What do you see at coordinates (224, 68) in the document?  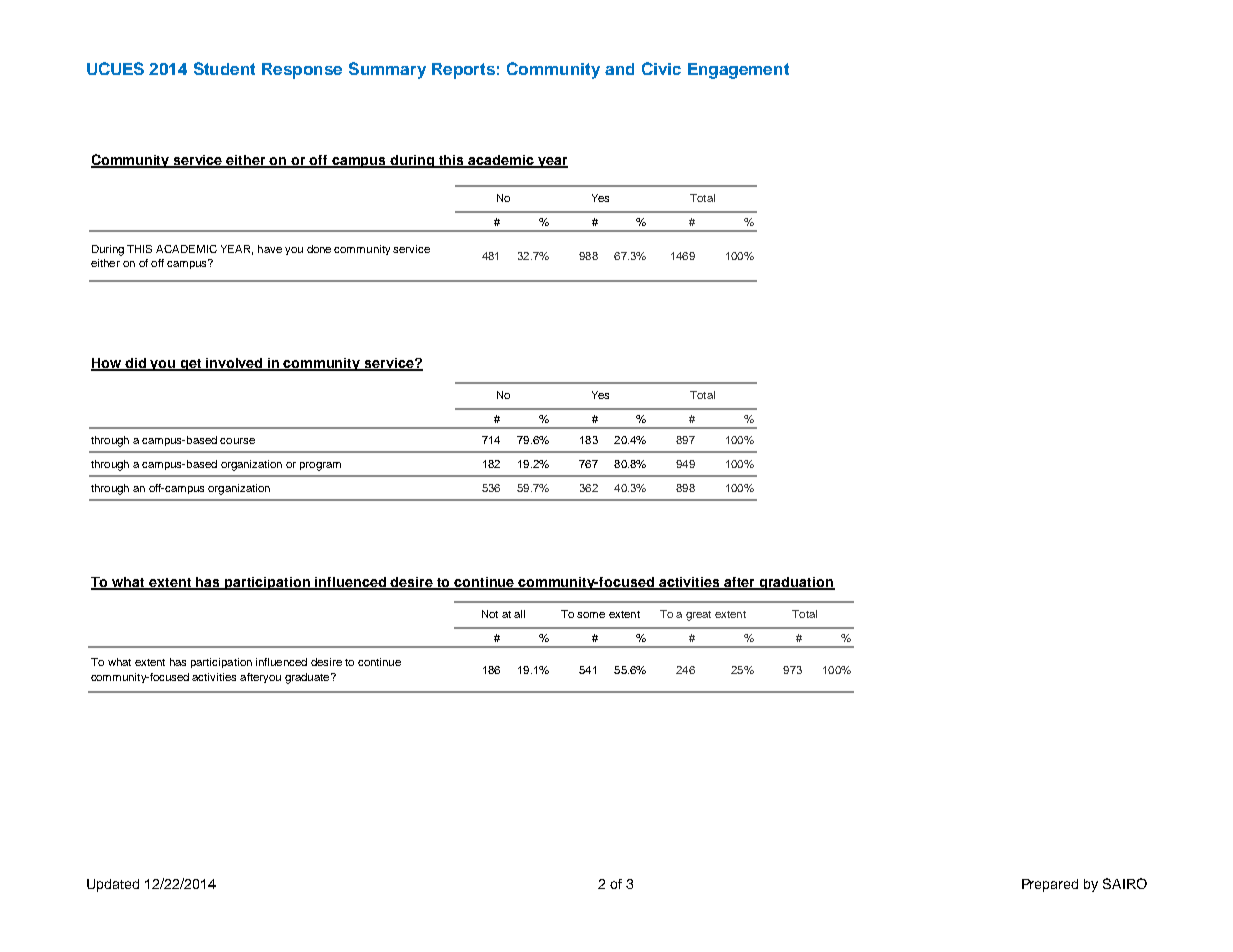 I see `Student` at bounding box center [224, 68].
